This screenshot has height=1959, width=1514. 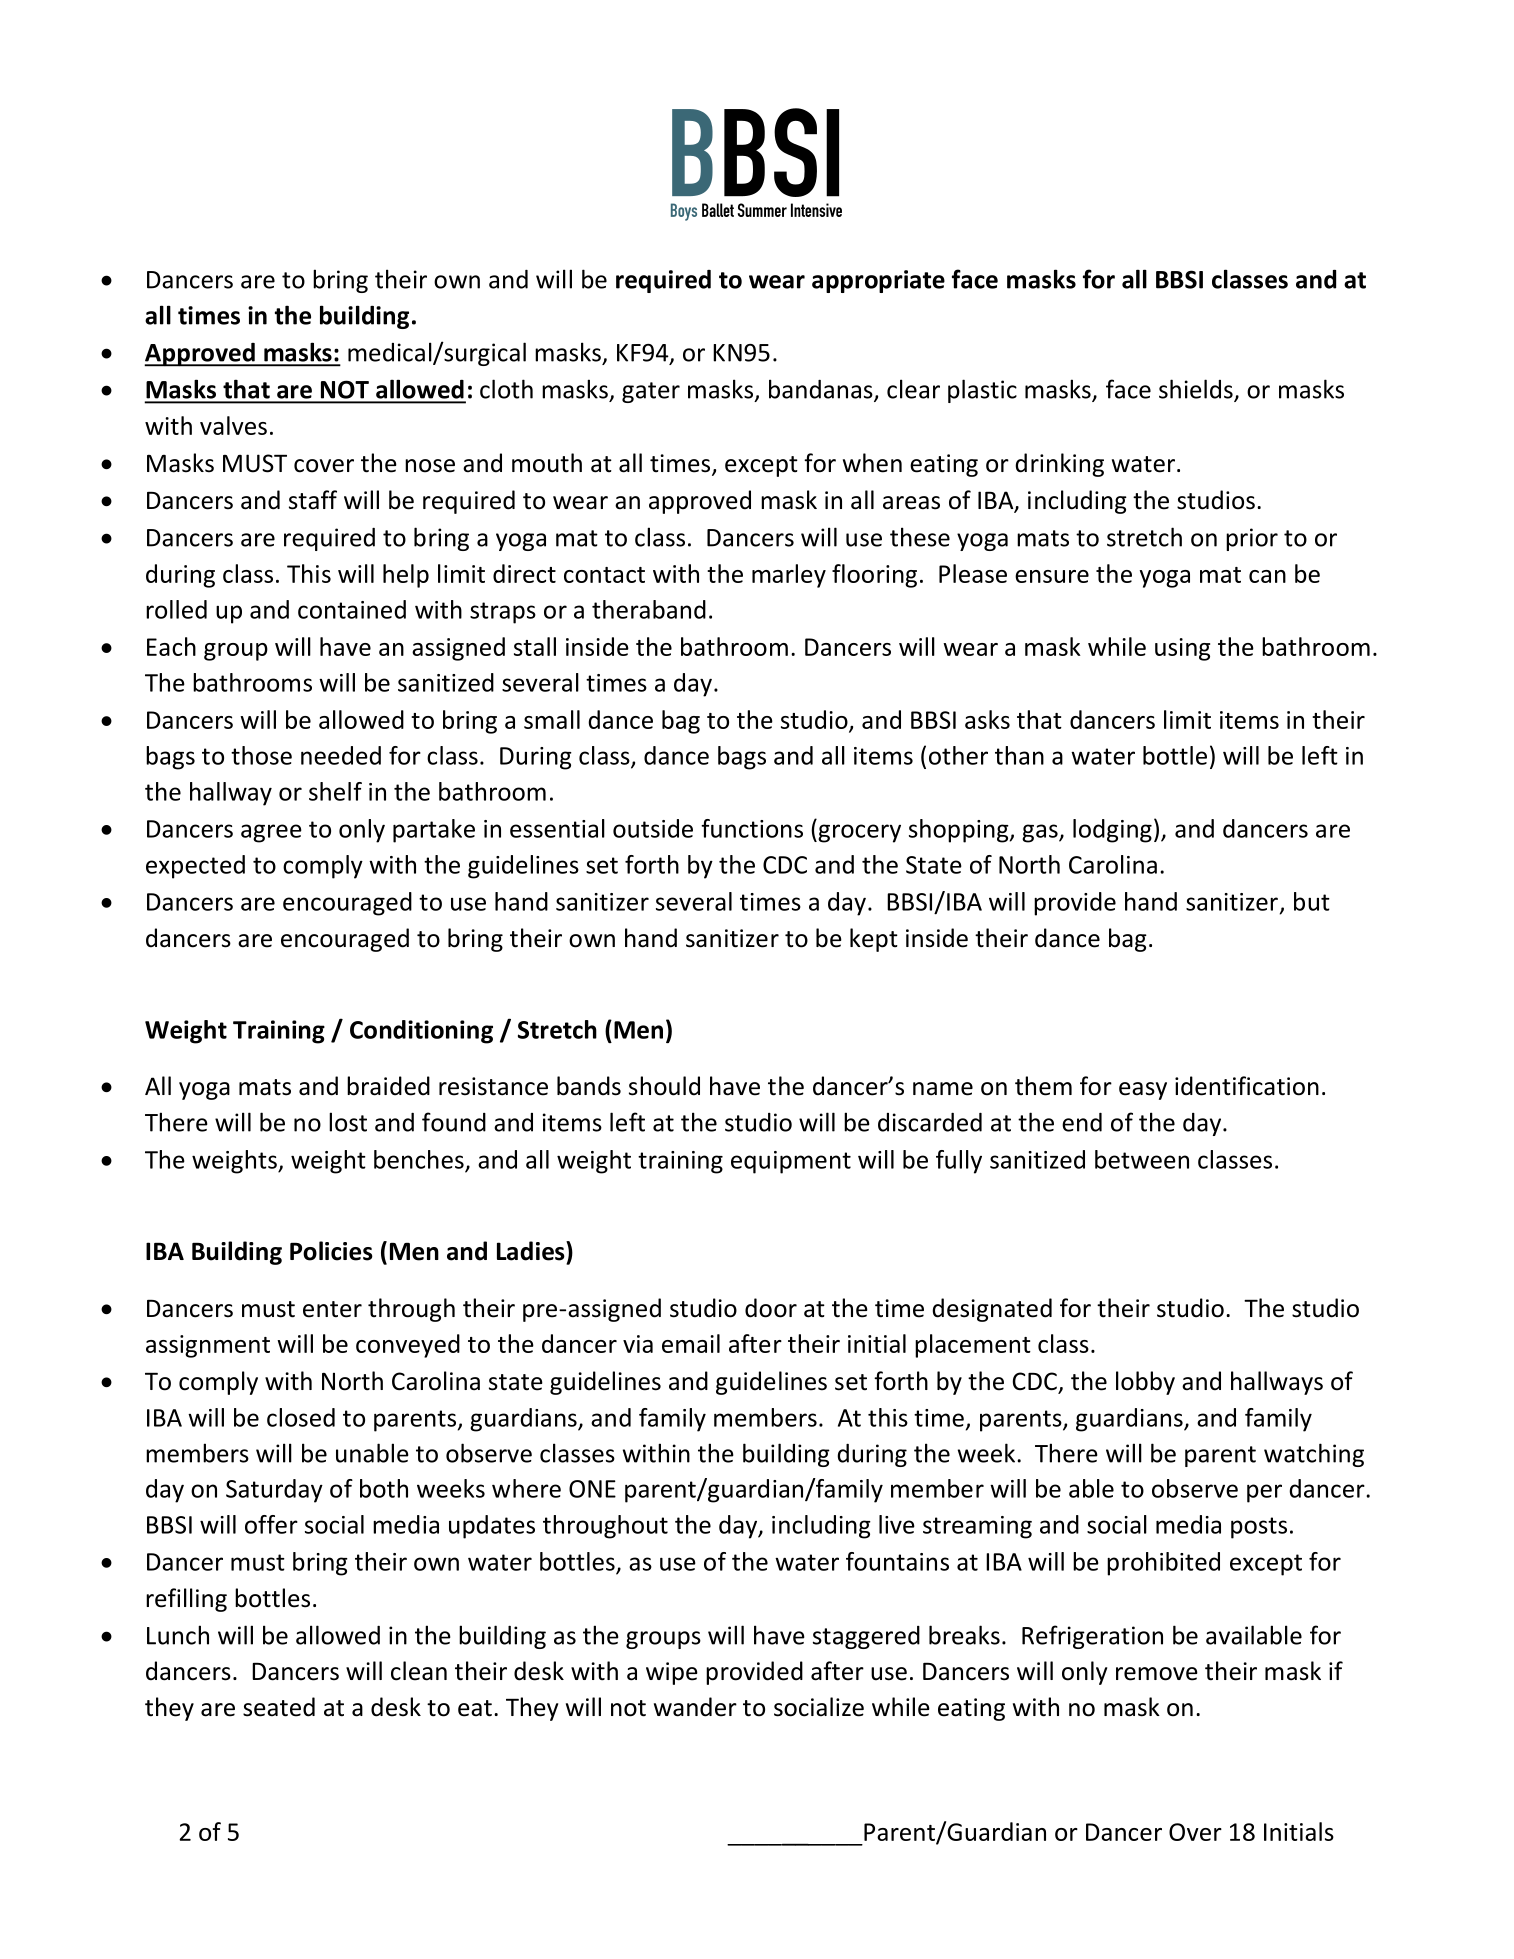 I want to click on shields, so click(x=1197, y=390).
